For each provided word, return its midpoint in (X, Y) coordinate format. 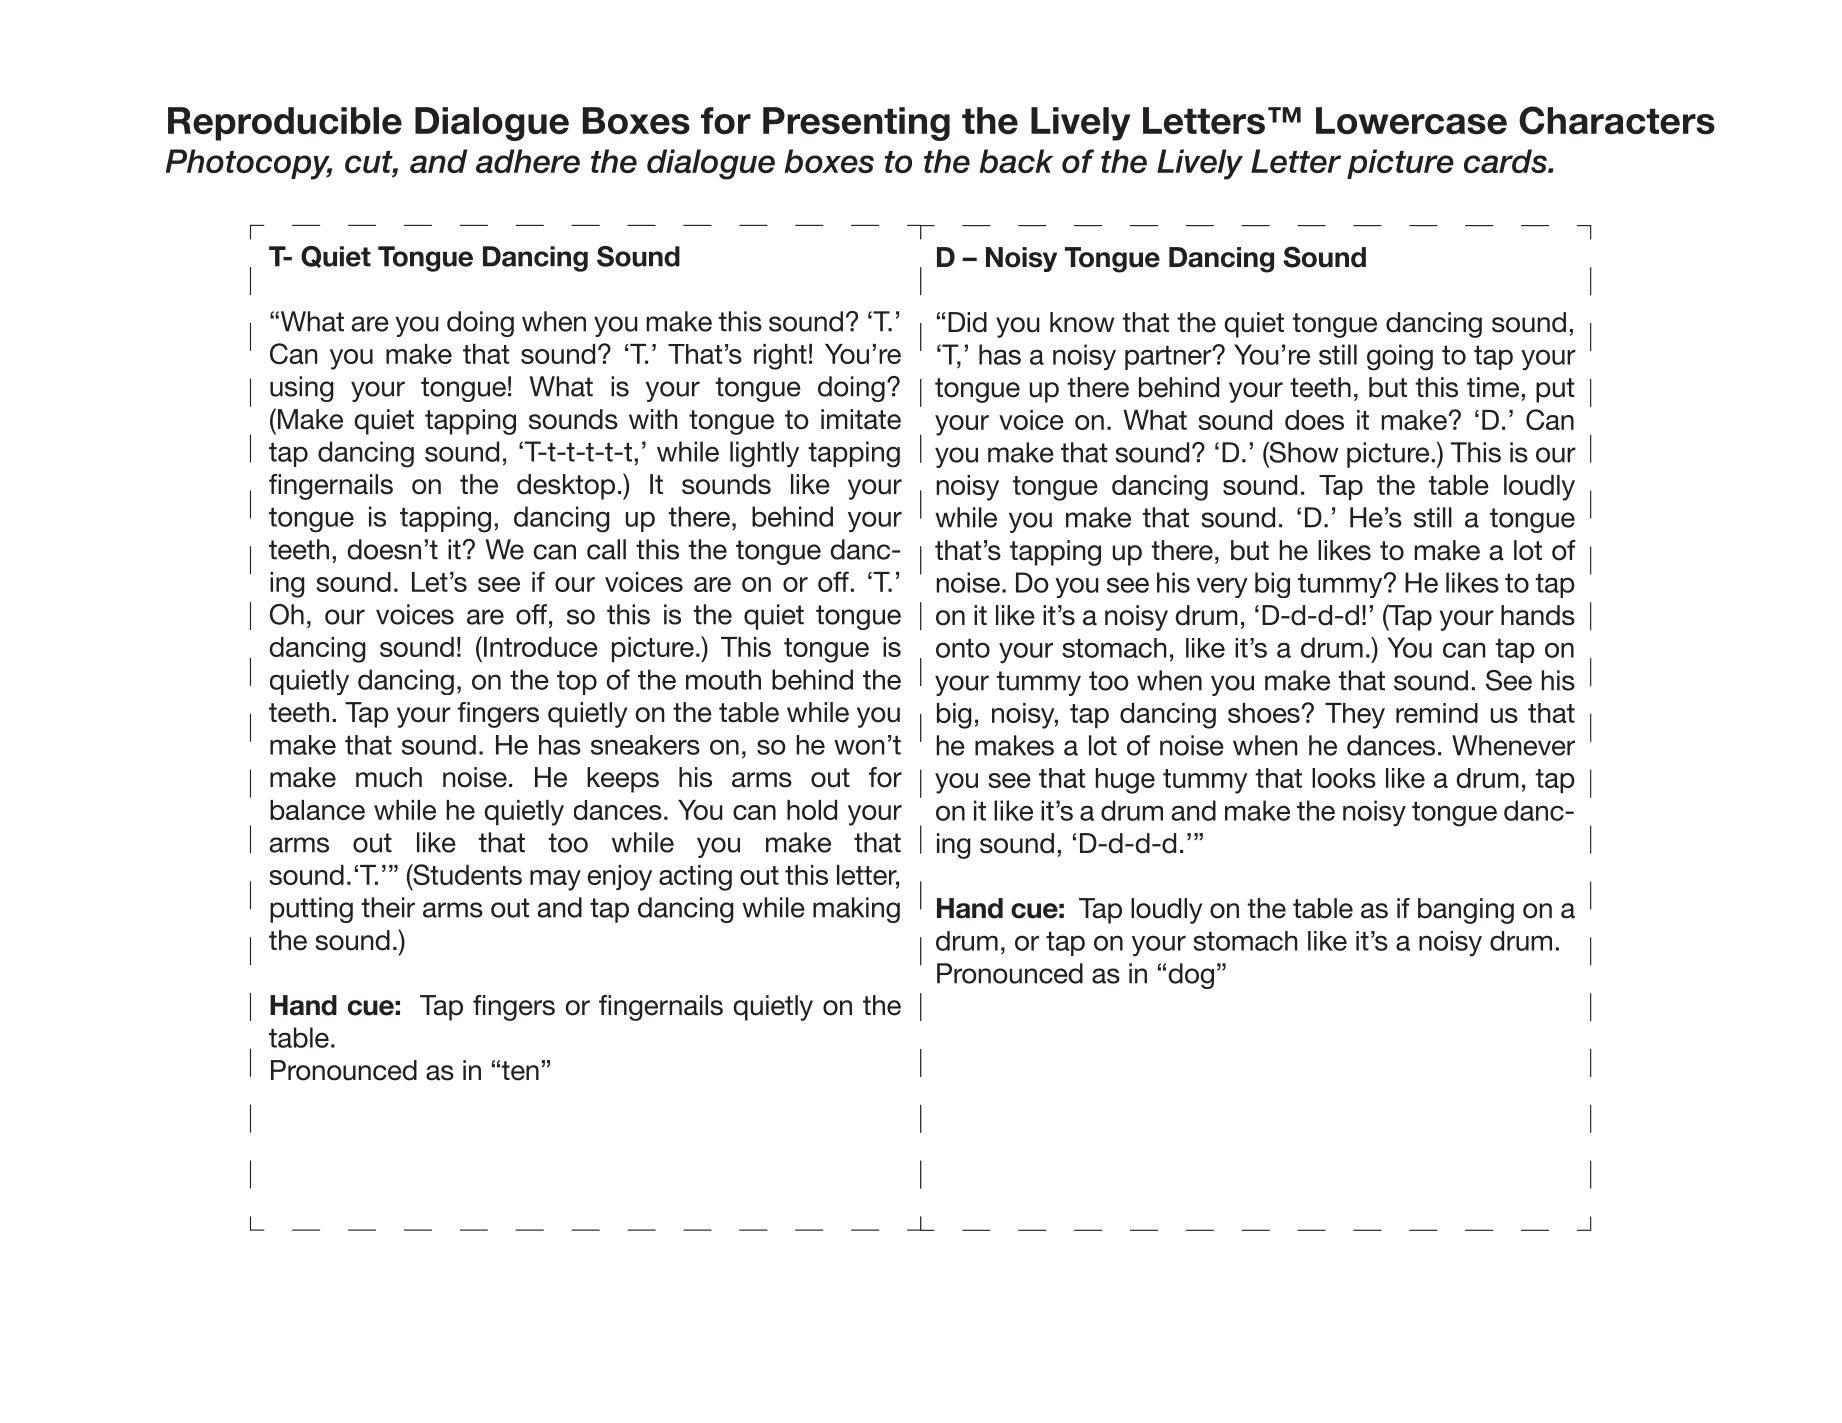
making (856, 910)
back (1016, 161)
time (1493, 387)
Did (967, 322)
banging (1466, 911)
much (389, 777)
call (606, 549)
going (1400, 357)
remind (1437, 713)
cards (1506, 161)
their (388, 907)
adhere (528, 161)
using (302, 389)
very (1222, 587)
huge (1125, 781)
